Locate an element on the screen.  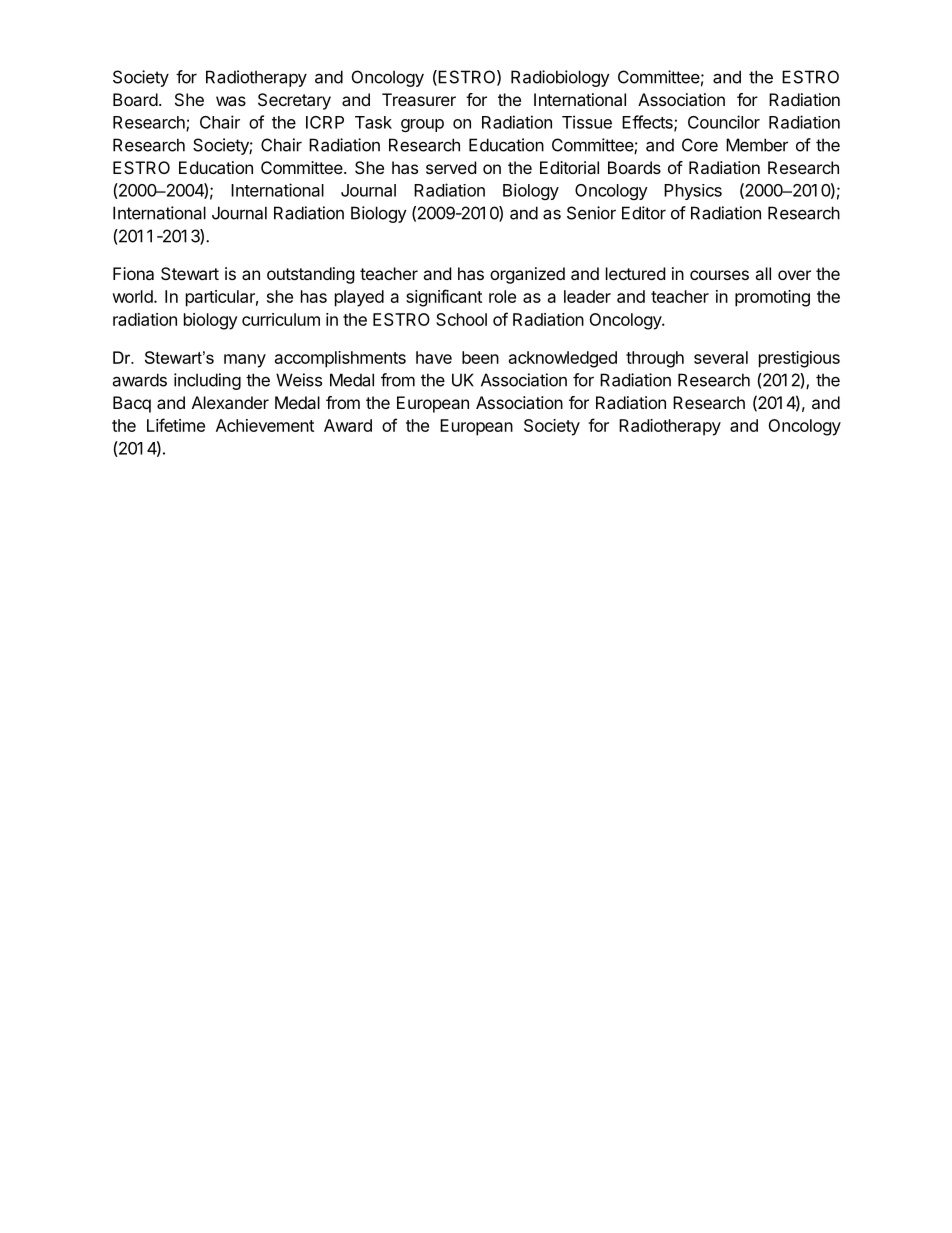
many is located at coordinates (245, 361).
